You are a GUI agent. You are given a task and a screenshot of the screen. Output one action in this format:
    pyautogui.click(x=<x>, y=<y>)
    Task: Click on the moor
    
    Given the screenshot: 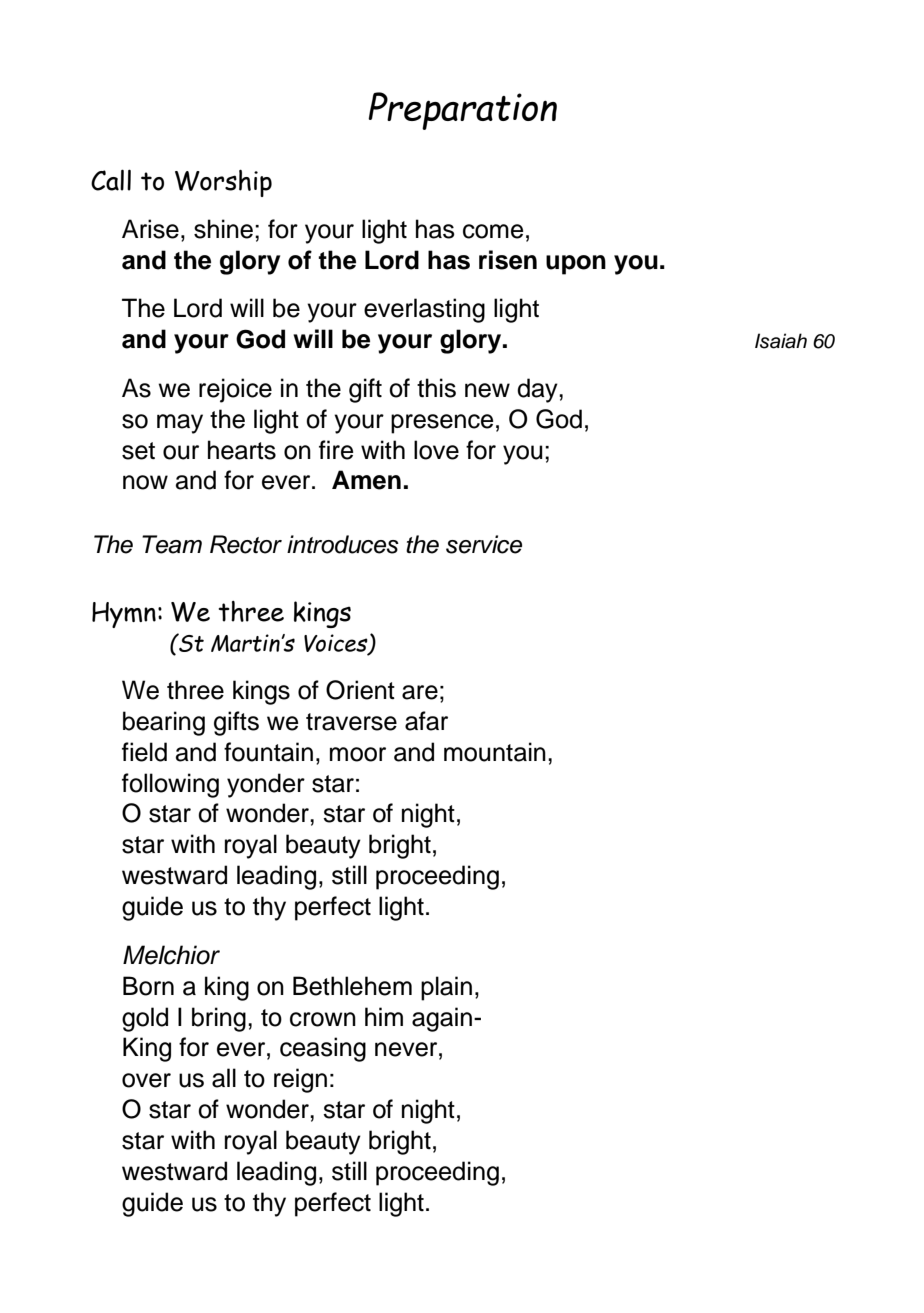 What is the action you would take?
    pyautogui.click(x=358, y=754)
